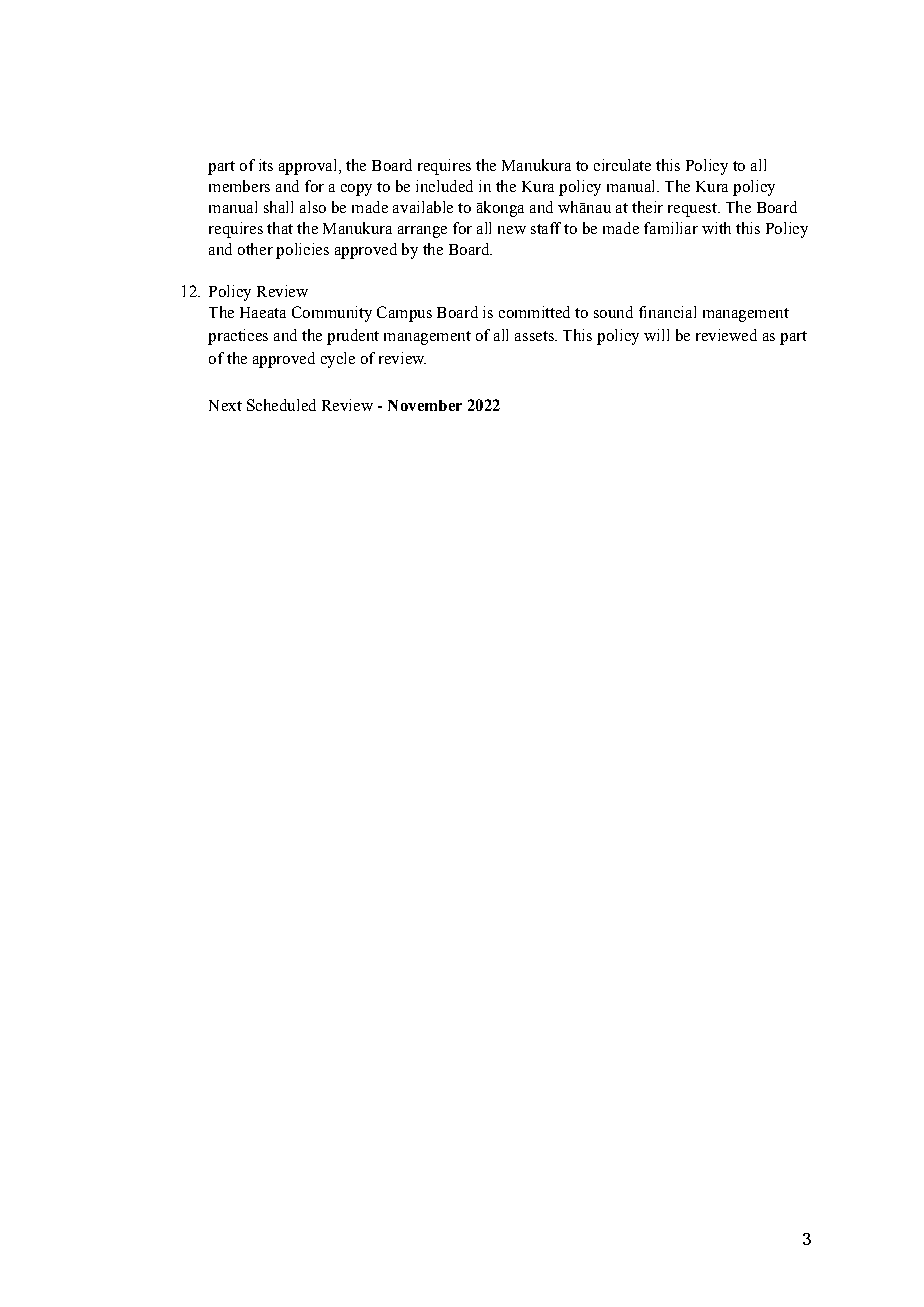 The height and width of the screenshot is (1307, 924). What do you see at coordinates (534, 312) in the screenshot?
I see `committed` at bounding box center [534, 312].
